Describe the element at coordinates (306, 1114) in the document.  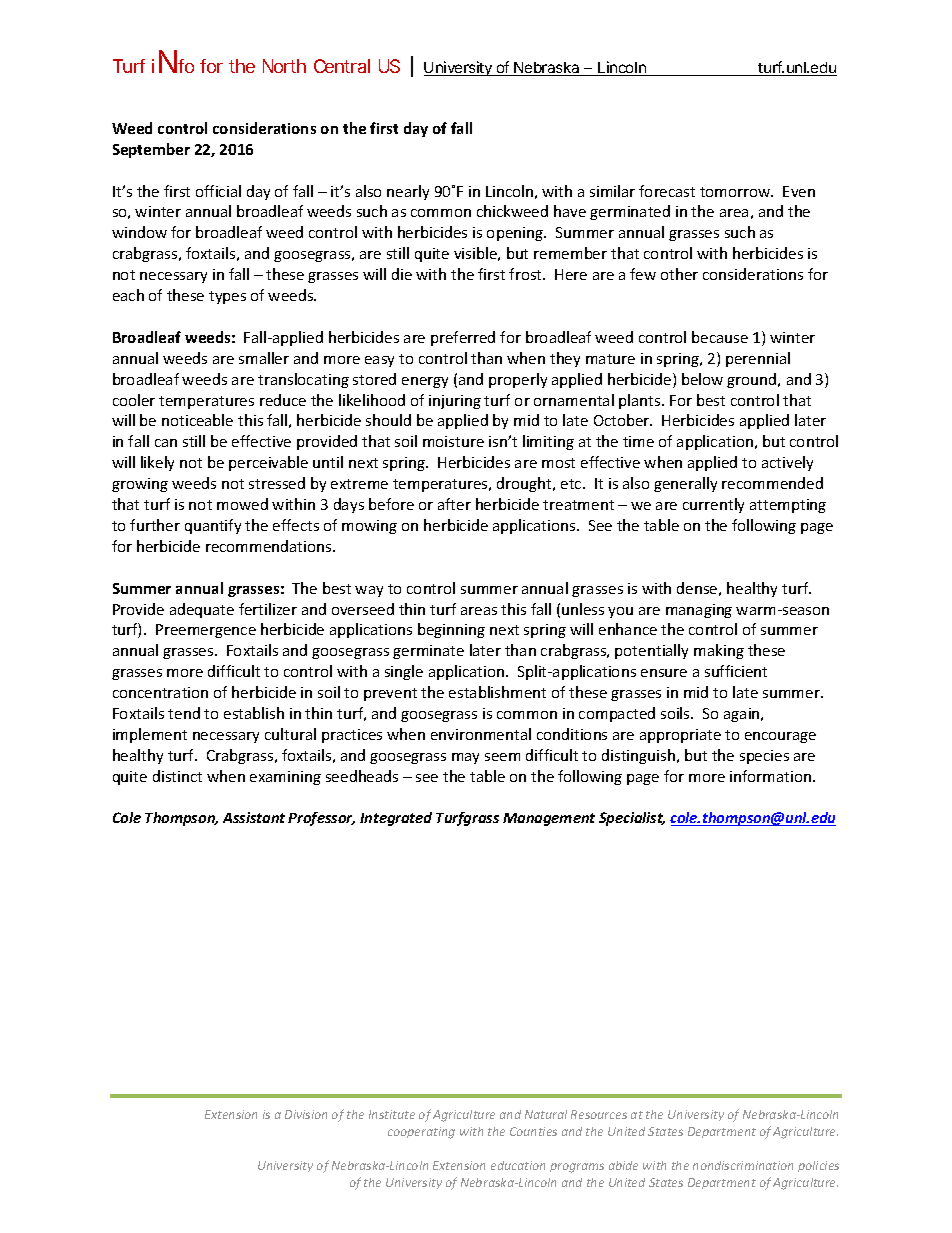
I see `Division` at that location.
